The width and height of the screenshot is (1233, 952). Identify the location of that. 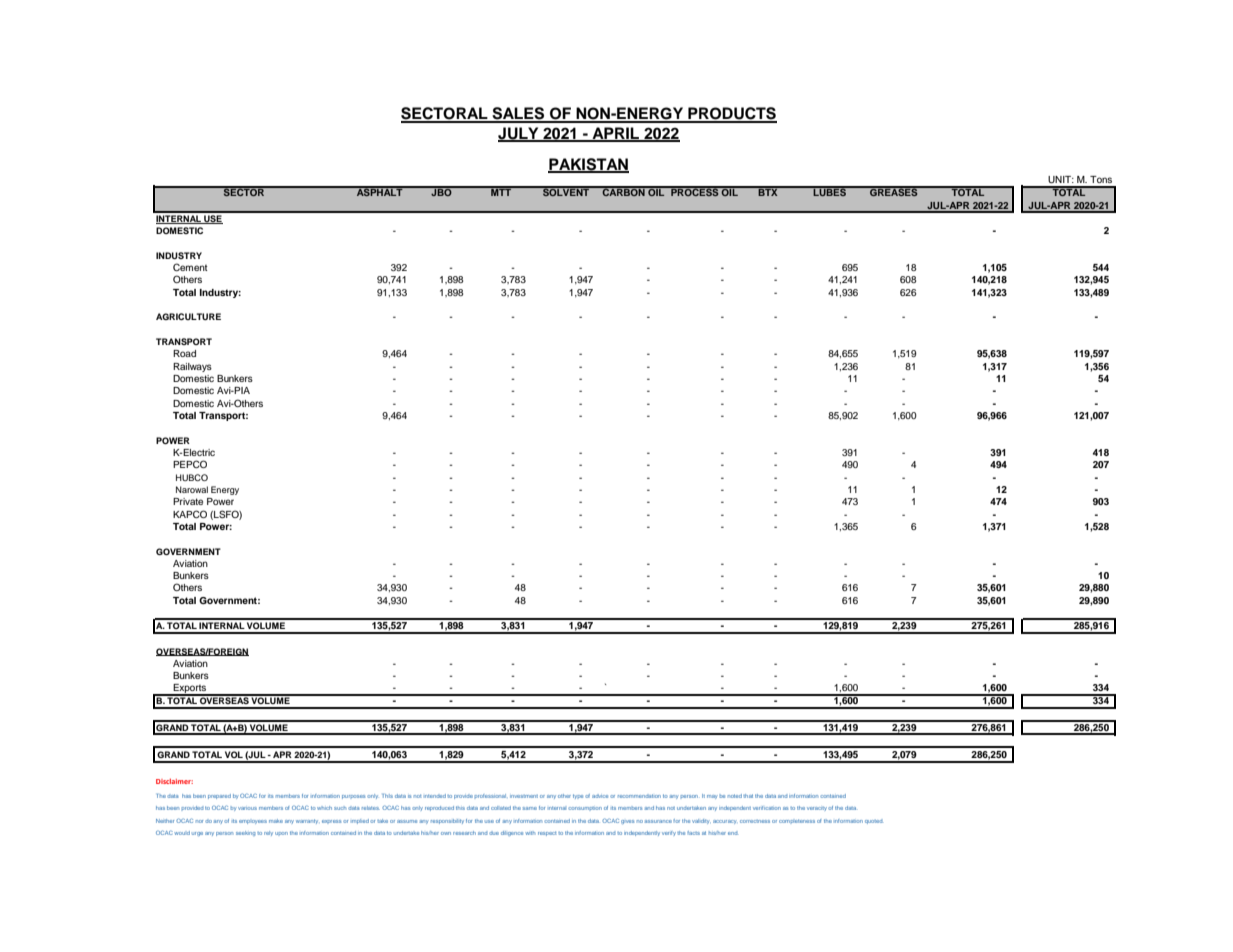
(748, 796).
